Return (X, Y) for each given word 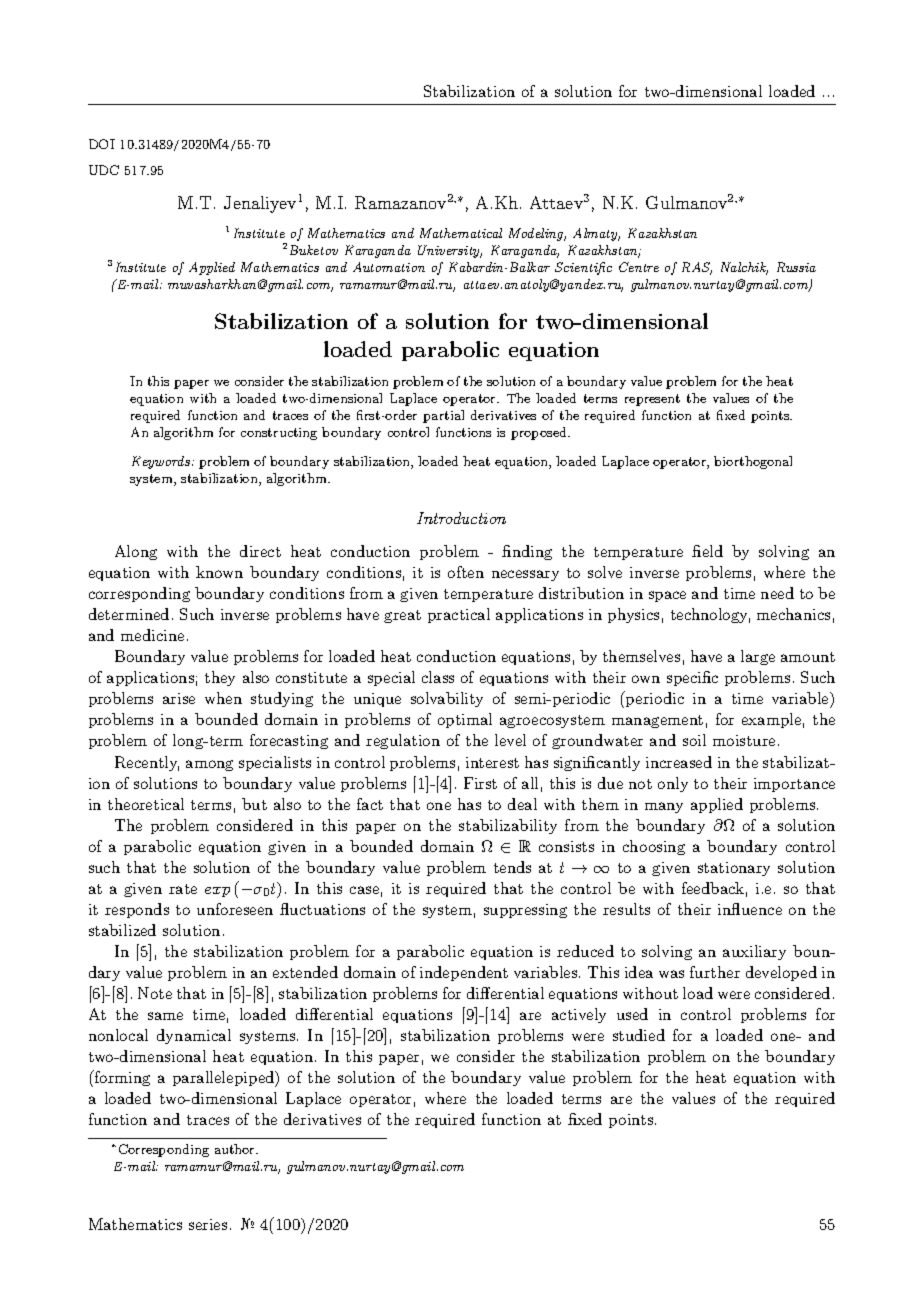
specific (692, 678)
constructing (279, 434)
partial (443, 416)
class (438, 677)
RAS (697, 268)
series (208, 1224)
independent (464, 973)
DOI (102, 144)
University (450, 251)
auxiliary (754, 952)
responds (137, 910)
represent (652, 400)
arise (179, 698)
